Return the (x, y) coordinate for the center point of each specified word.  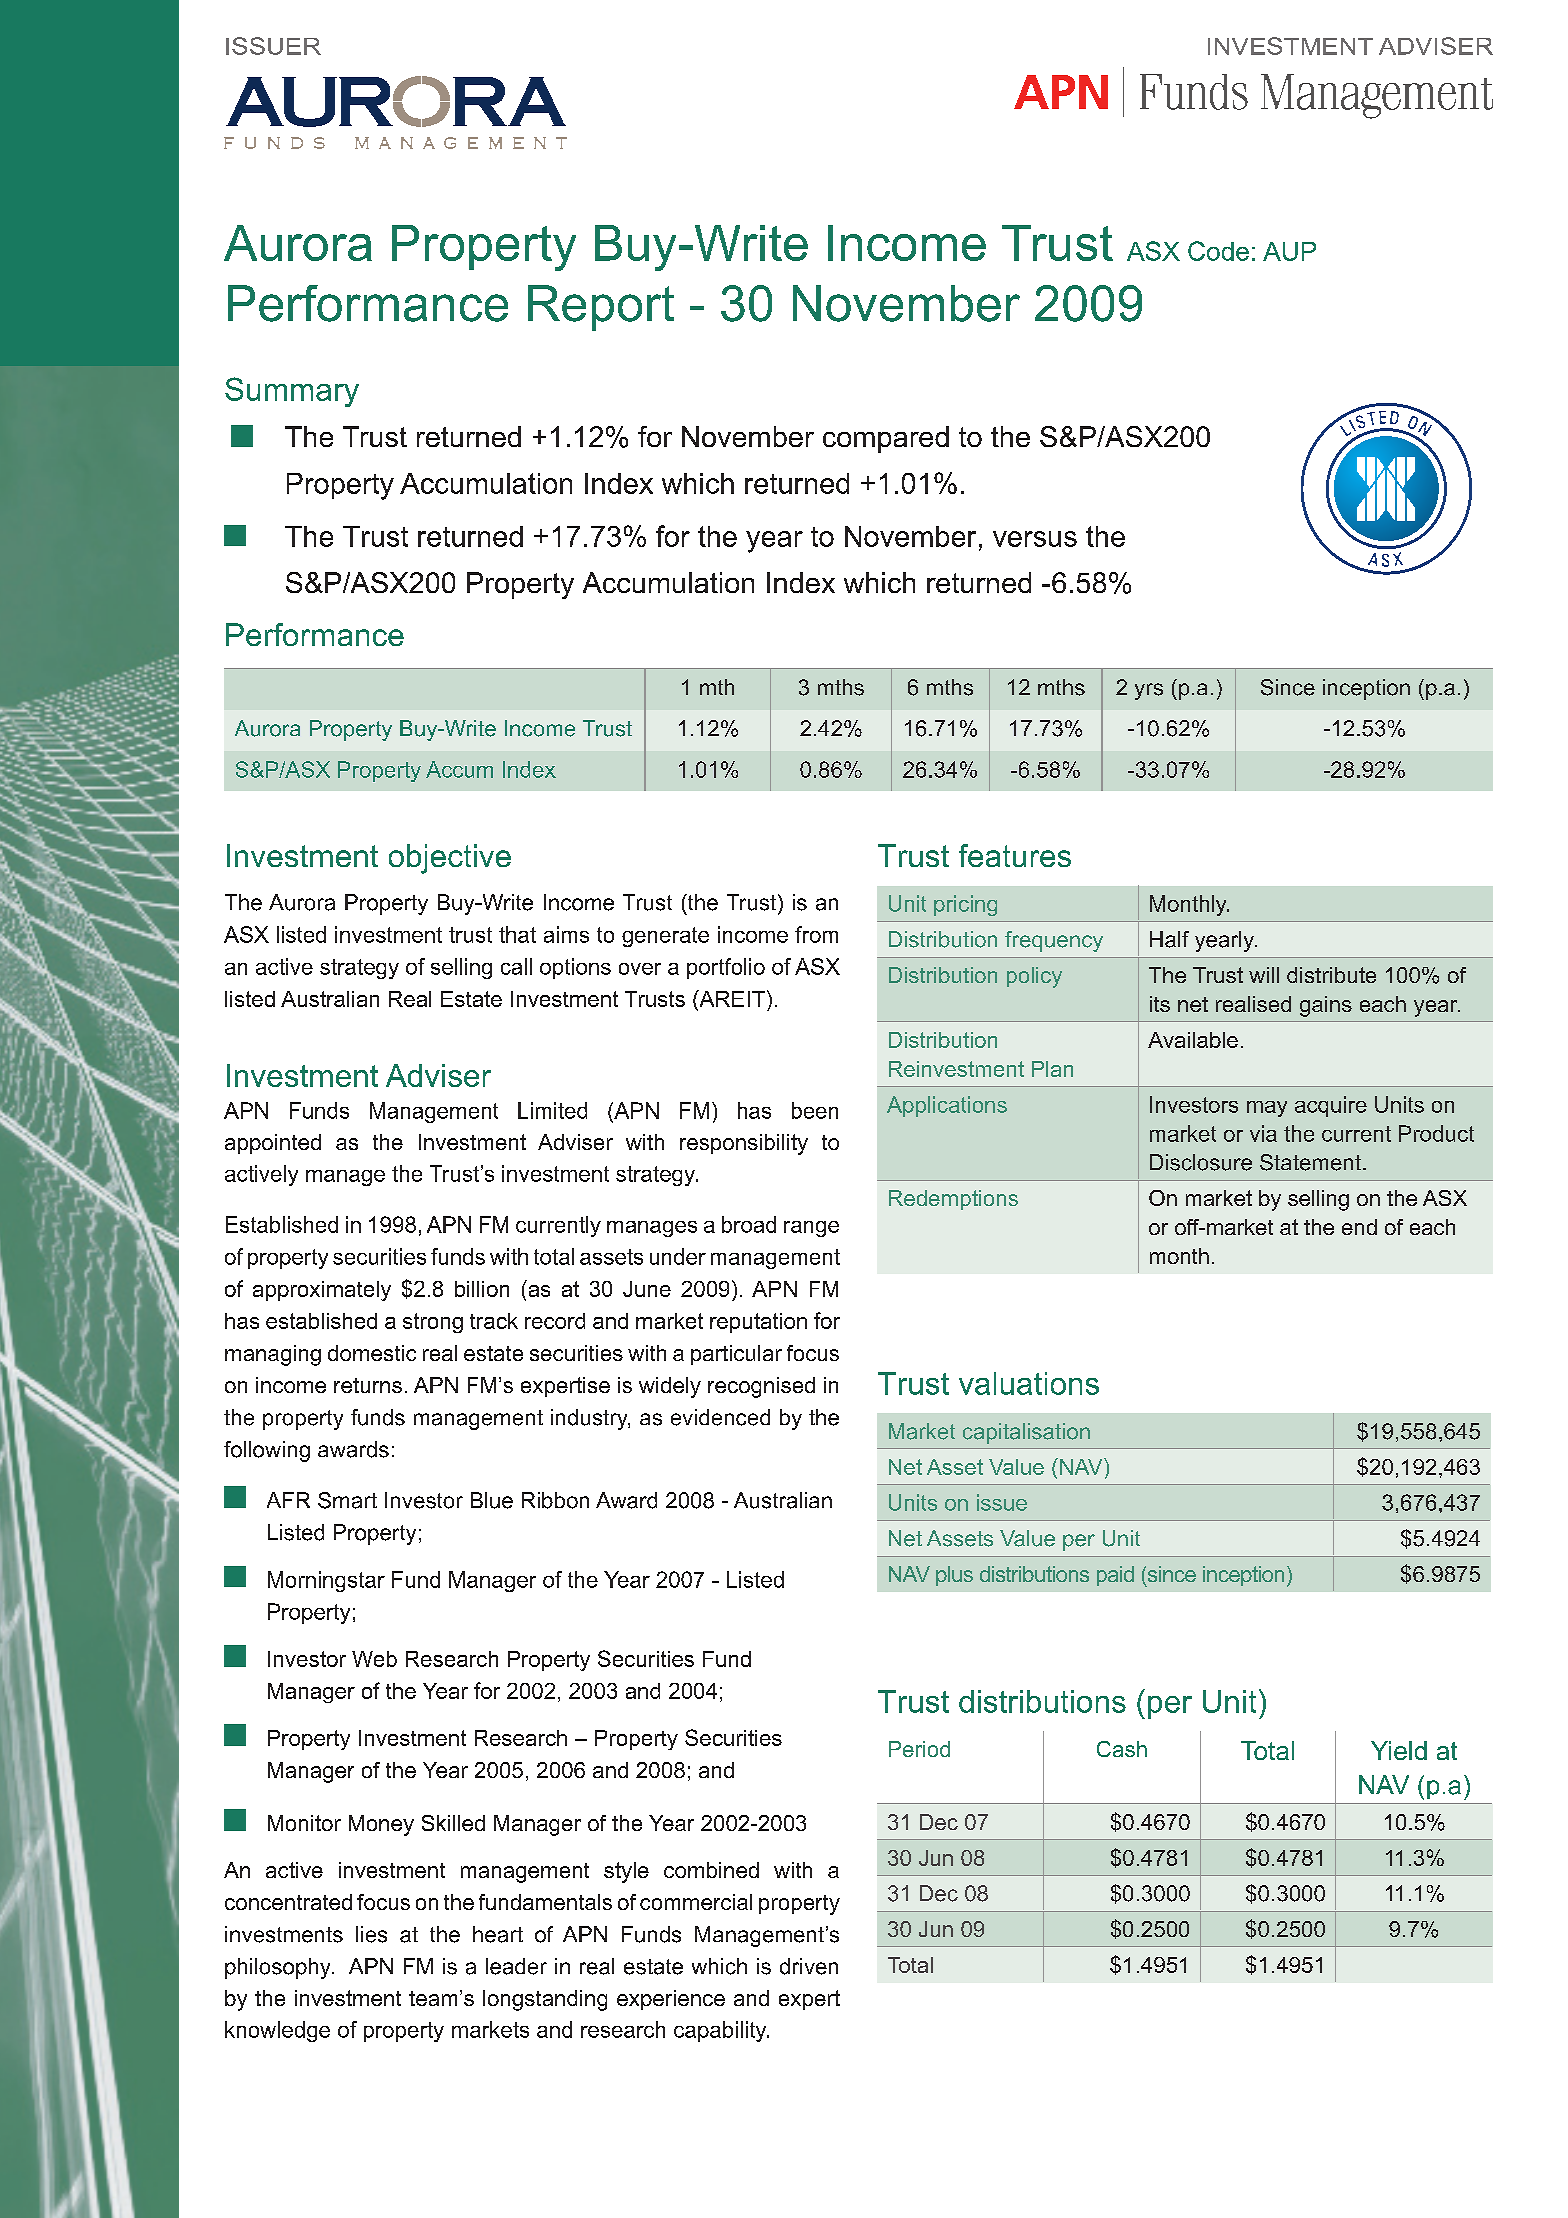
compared (886, 439)
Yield (1399, 1750)
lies (371, 1934)
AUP (1289, 251)
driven (809, 1966)
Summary (292, 392)
